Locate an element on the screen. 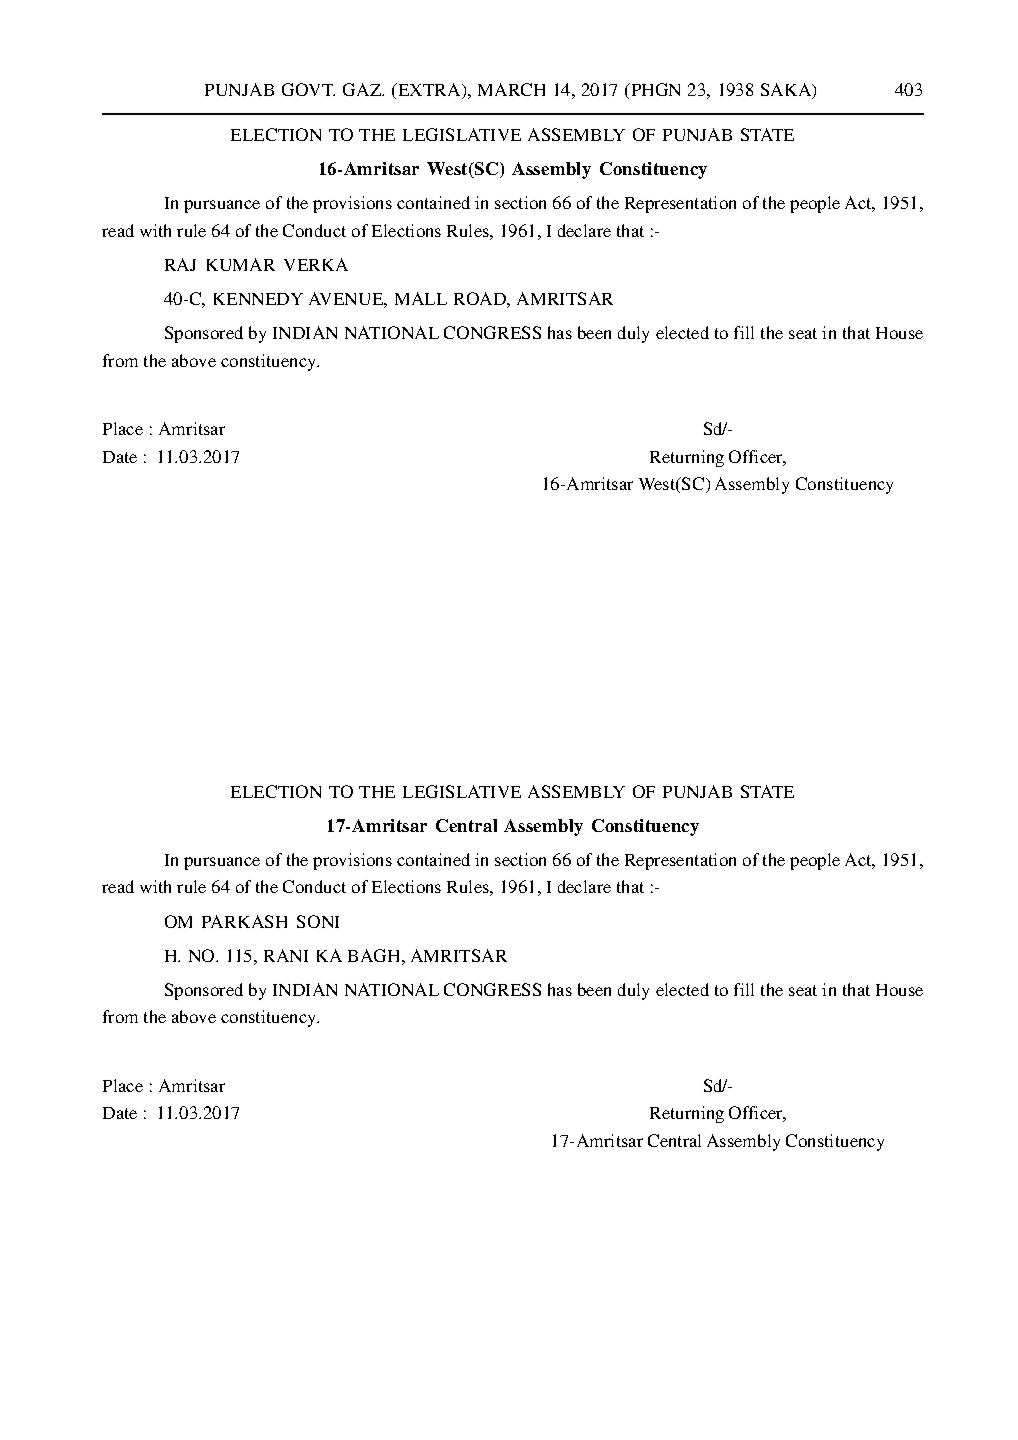 The image size is (1018, 1440). EXTRA is located at coordinates (429, 91).
